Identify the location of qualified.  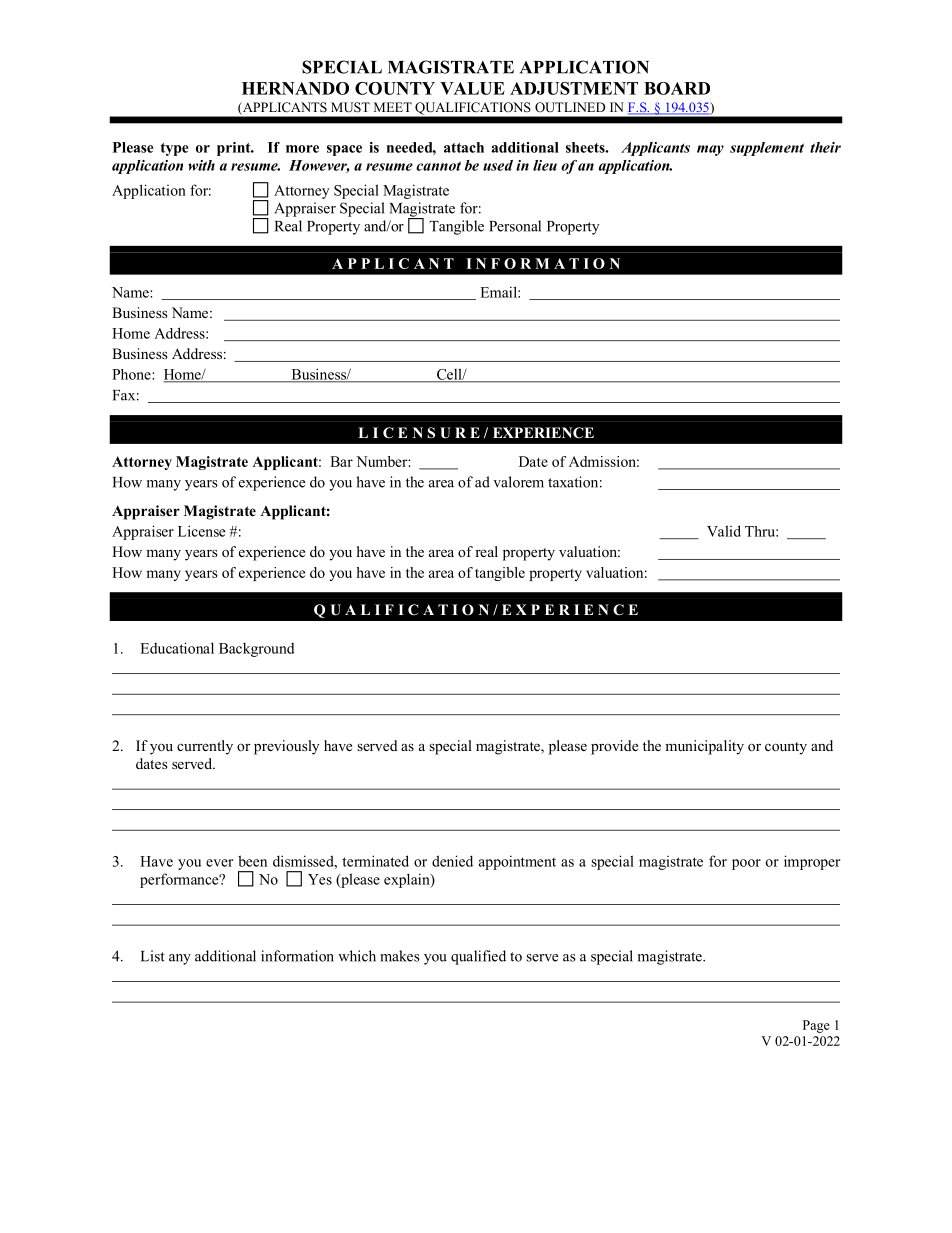
(478, 957).
